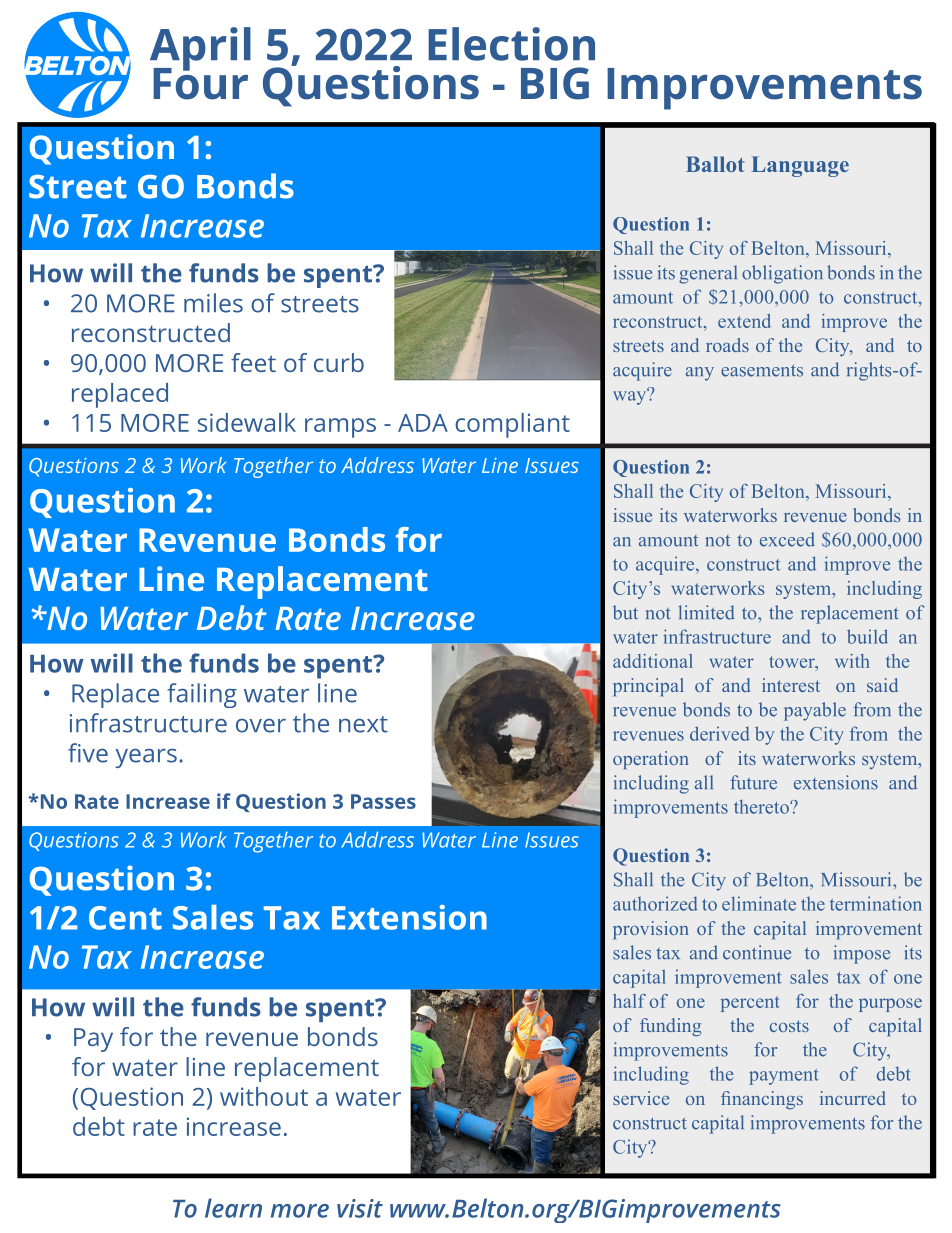 The height and width of the screenshot is (1233, 952). I want to click on Language, so click(800, 166).
